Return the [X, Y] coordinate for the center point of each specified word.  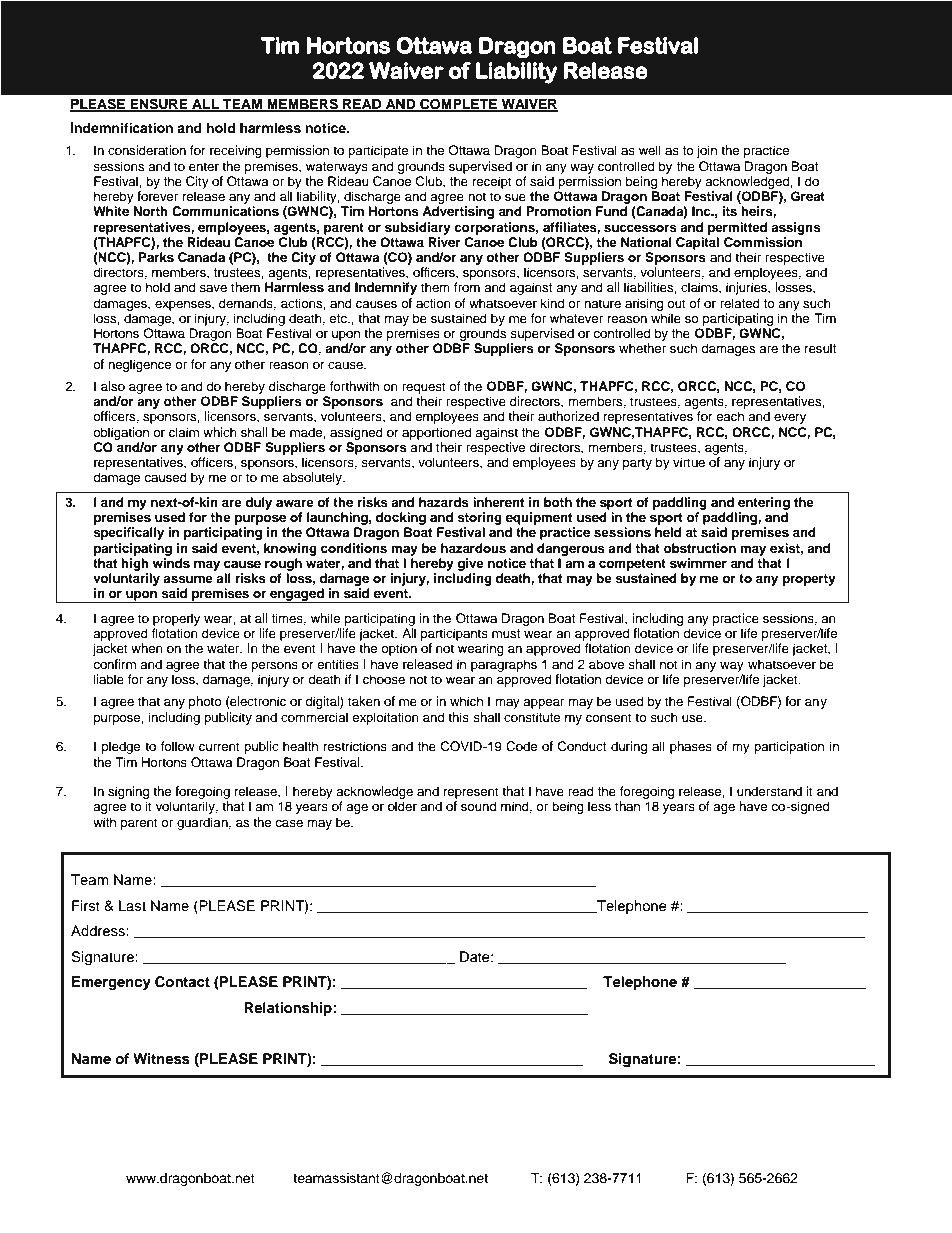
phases [691, 747]
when [147, 648]
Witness [161, 1059]
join [707, 151]
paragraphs [504, 665]
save [213, 288]
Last [132, 905]
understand [769, 791]
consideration [147, 150]
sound [478, 806]
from [467, 287]
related [740, 303]
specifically [128, 533]
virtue [689, 462]
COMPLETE [459, 105]
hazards [444, 502]
